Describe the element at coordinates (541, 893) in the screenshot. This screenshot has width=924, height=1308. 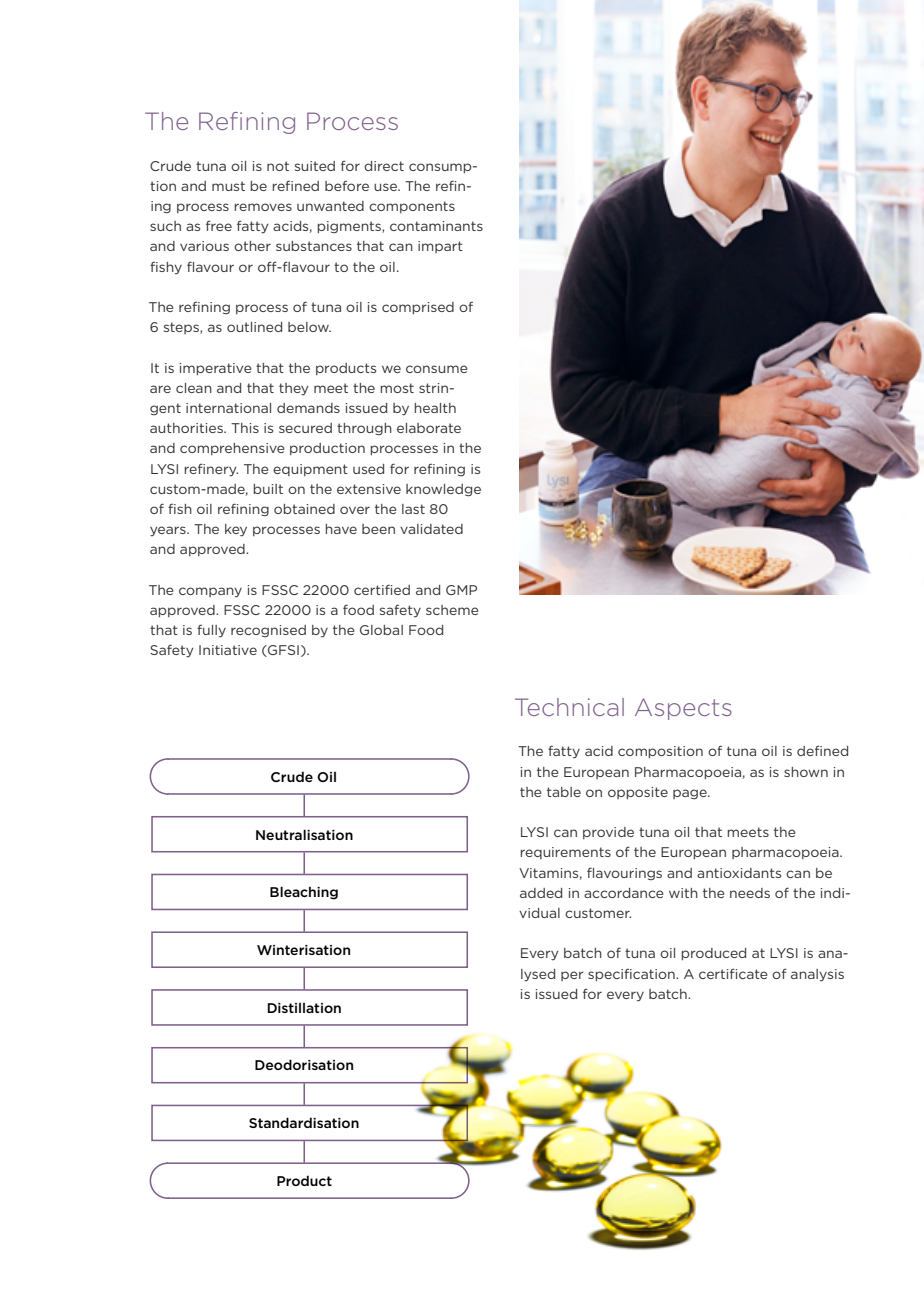
I see `added` at that location.
